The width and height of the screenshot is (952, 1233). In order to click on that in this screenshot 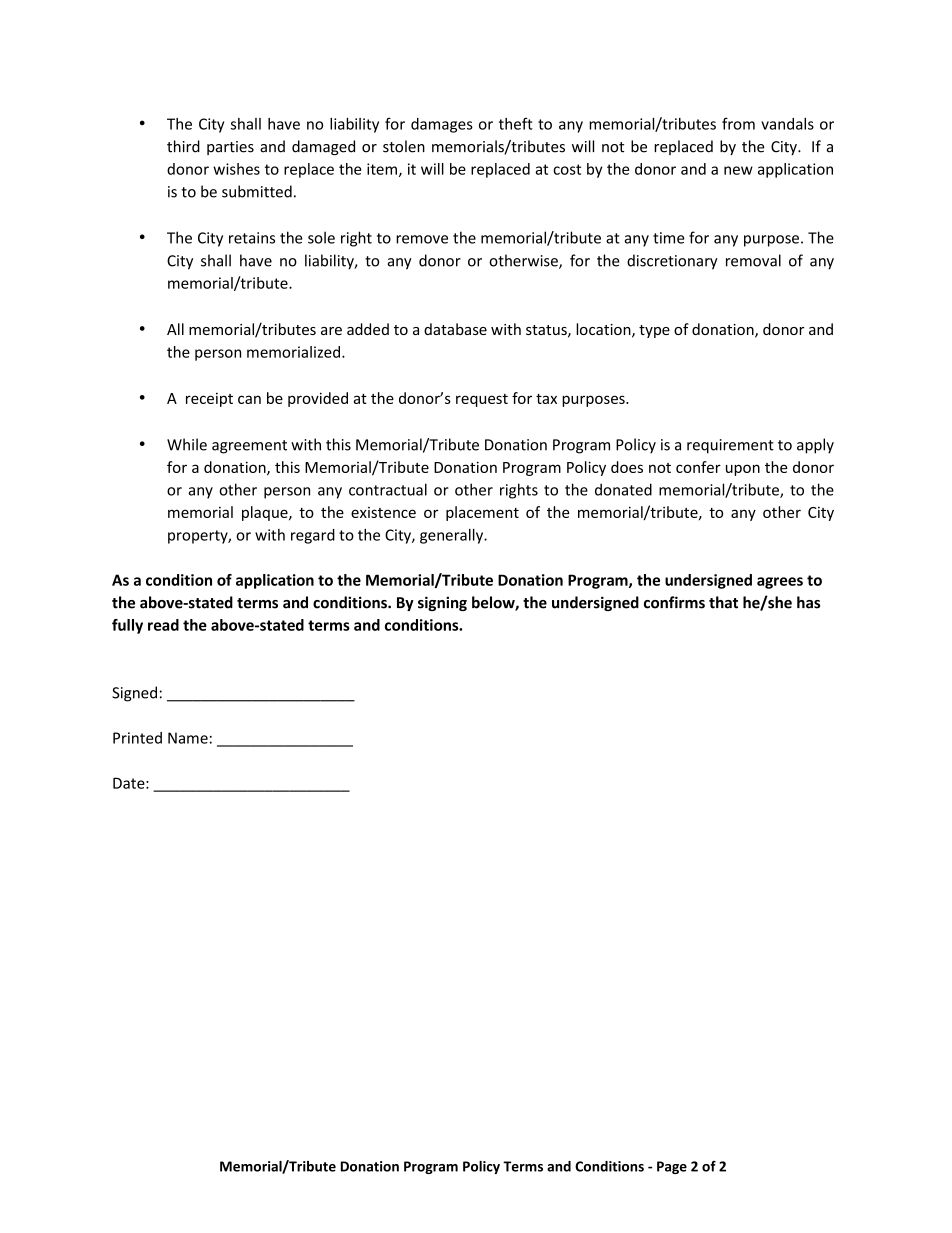, I will do `click(723, 602)`.
